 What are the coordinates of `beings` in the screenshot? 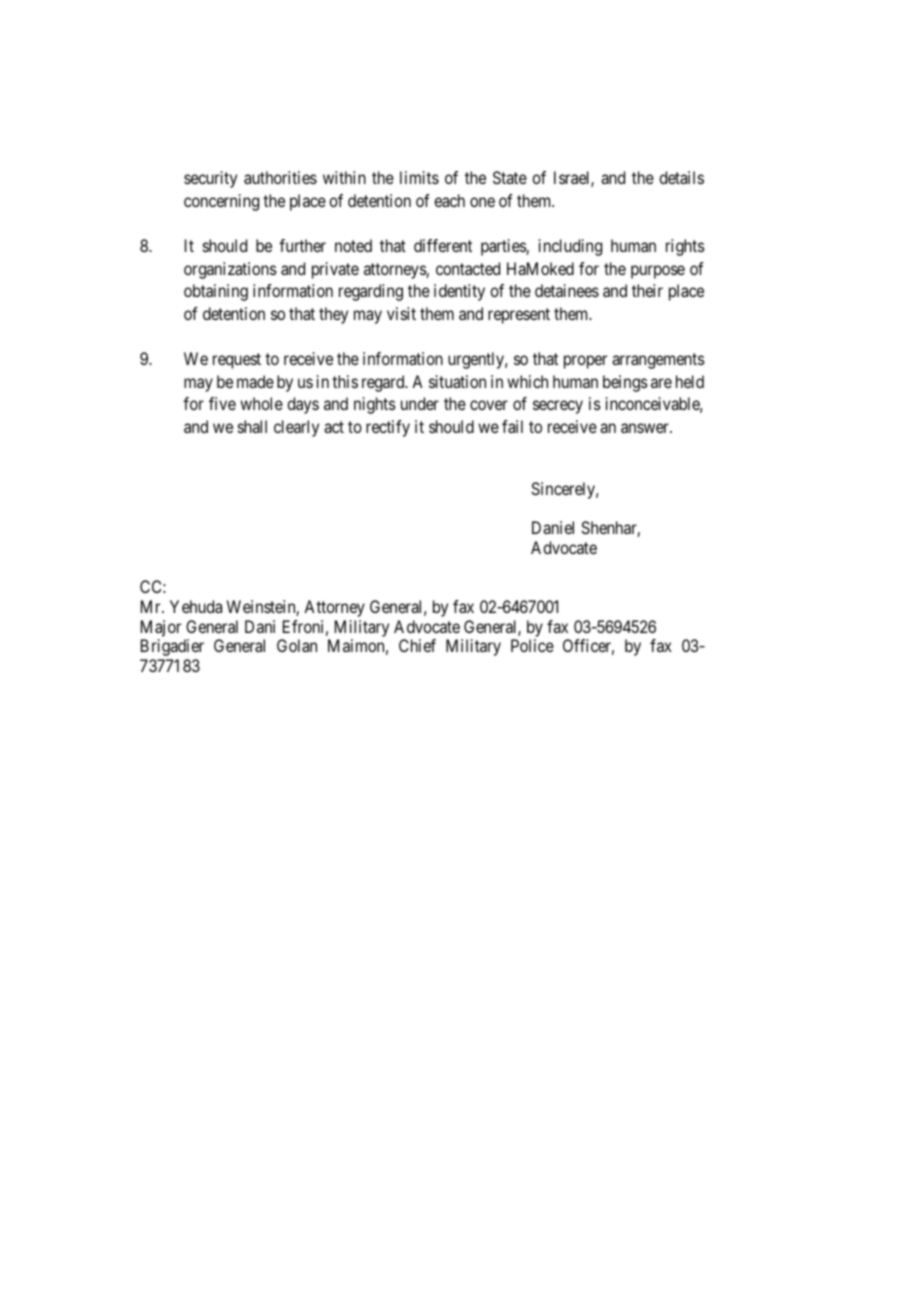 It's located at (625, 383).
